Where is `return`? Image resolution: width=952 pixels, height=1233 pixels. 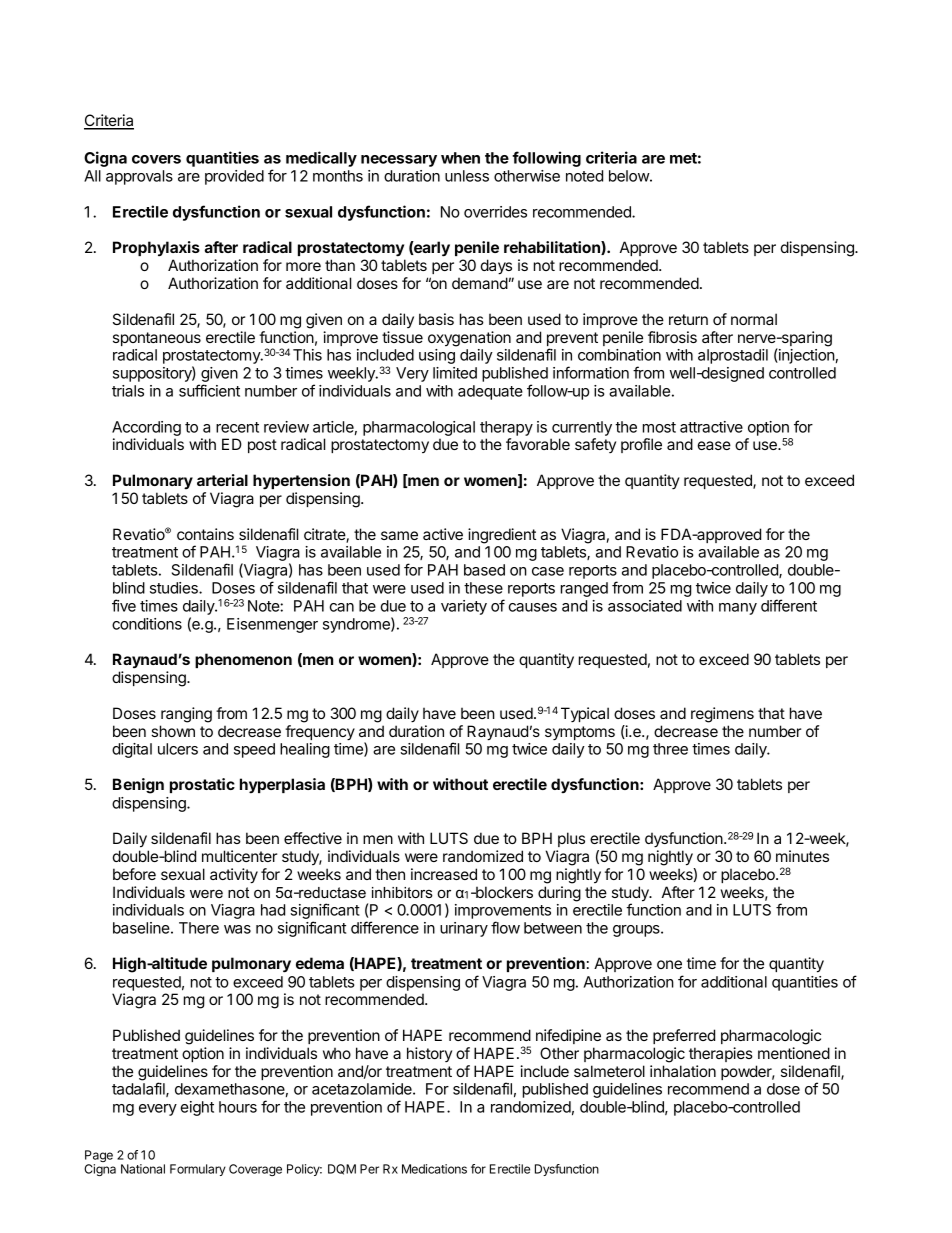 return is located at coordinates (688, 319).
